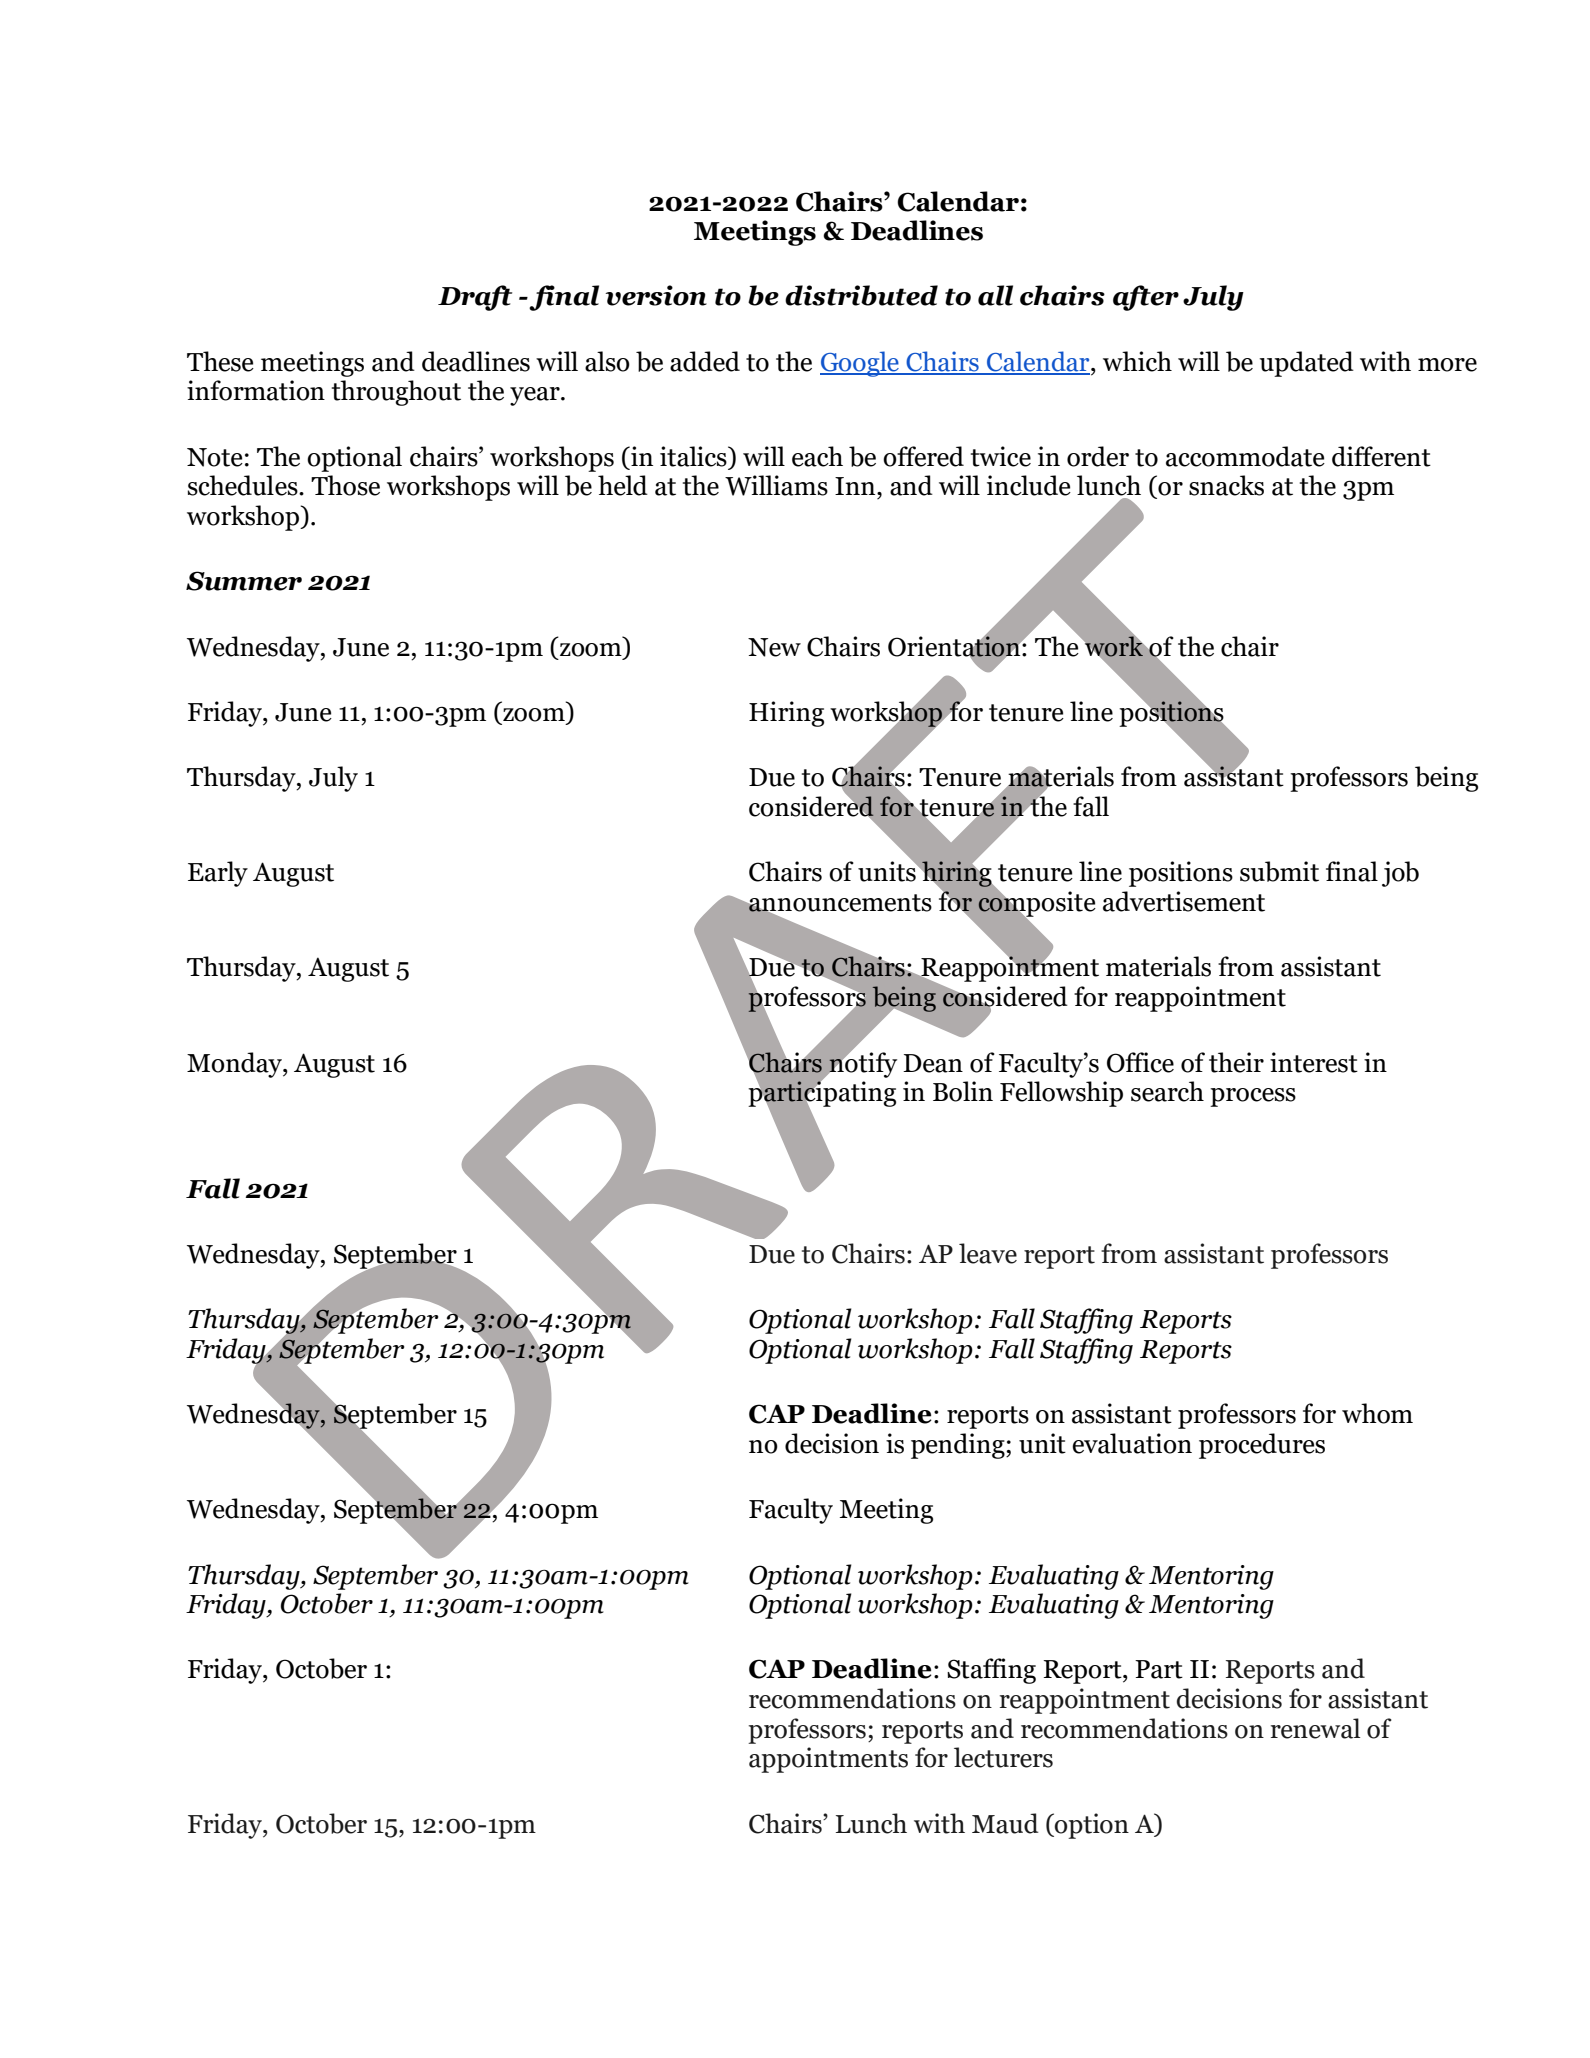 This page has width=1590, height=2058. What do you see at coordinates (1003, 1757) in the page?
I see `lecturers` at bounding box center [1003, 1757].
